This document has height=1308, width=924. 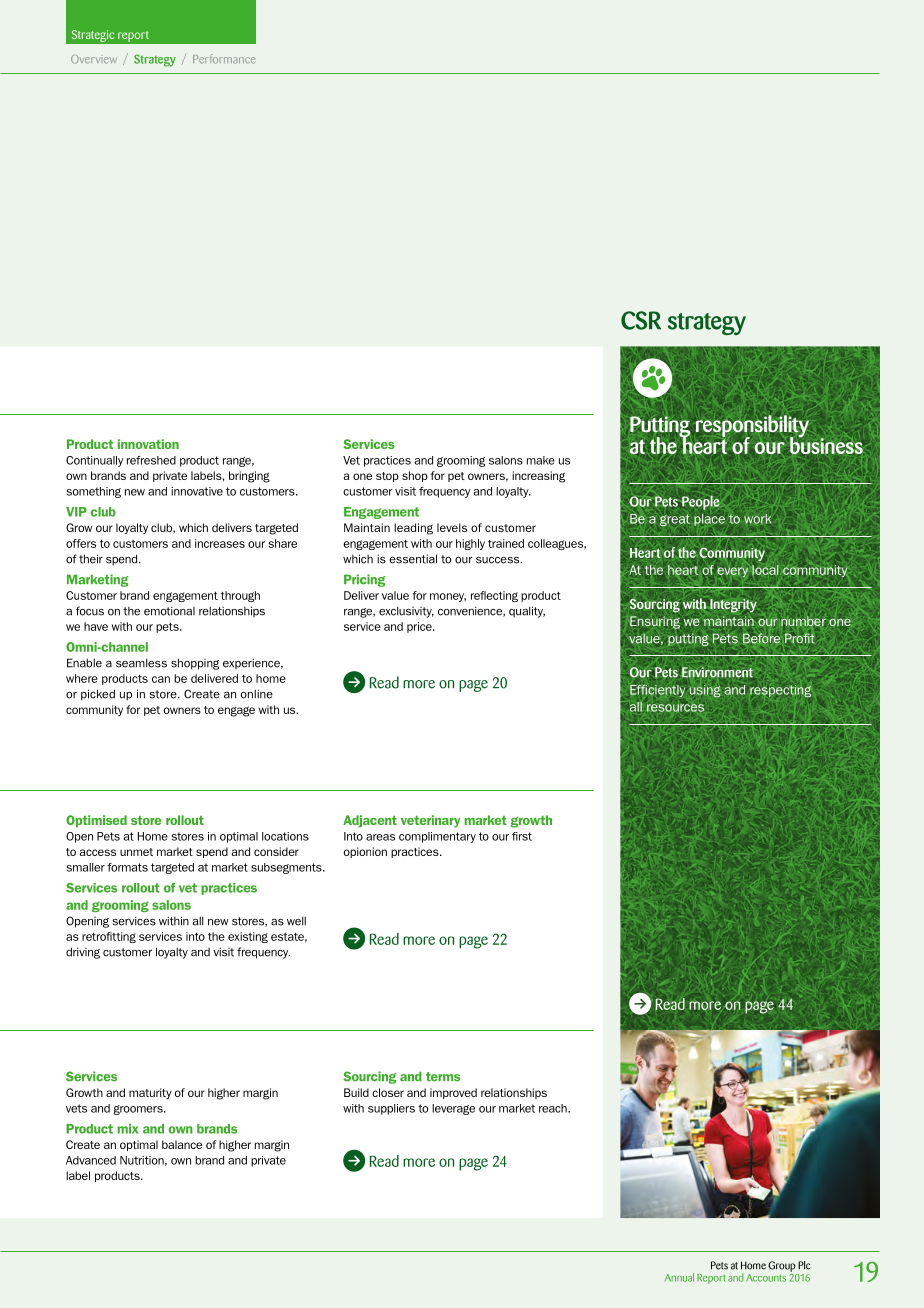 I want to click on unmet, so click(x=136, y=852).
